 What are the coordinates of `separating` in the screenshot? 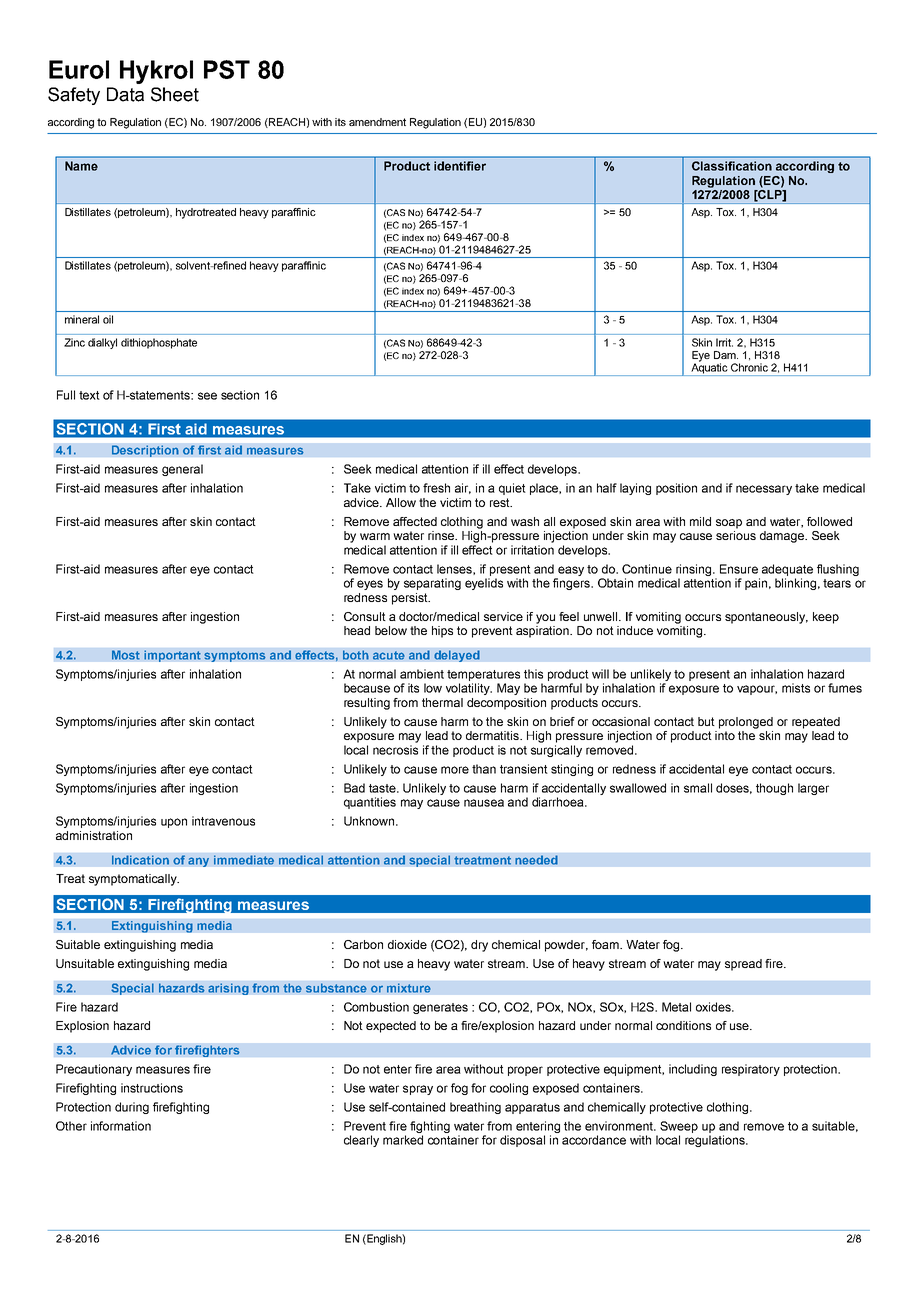 It's located at (432, 584).
